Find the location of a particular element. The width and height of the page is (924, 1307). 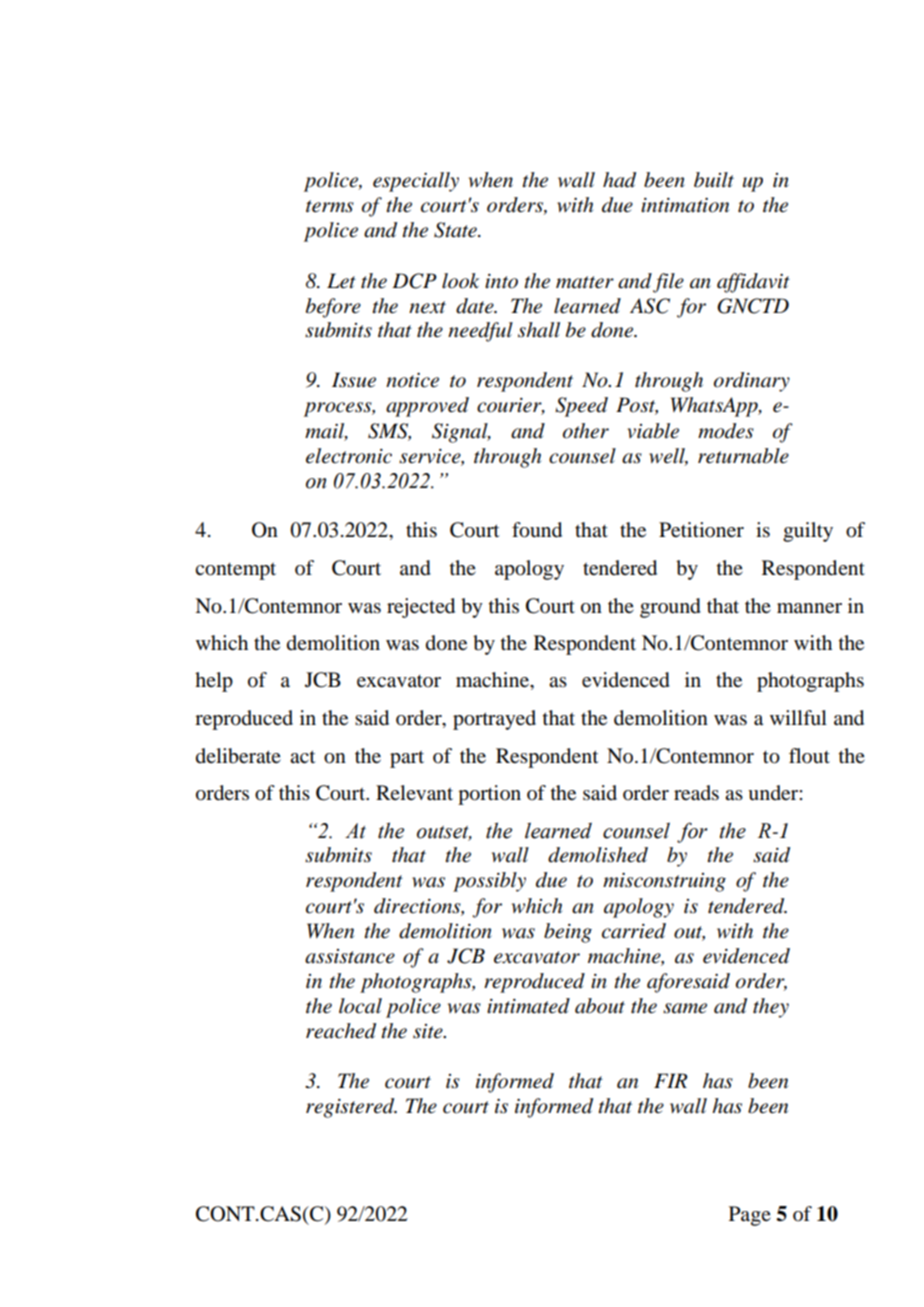

act is located at coordinates (302, 756).
